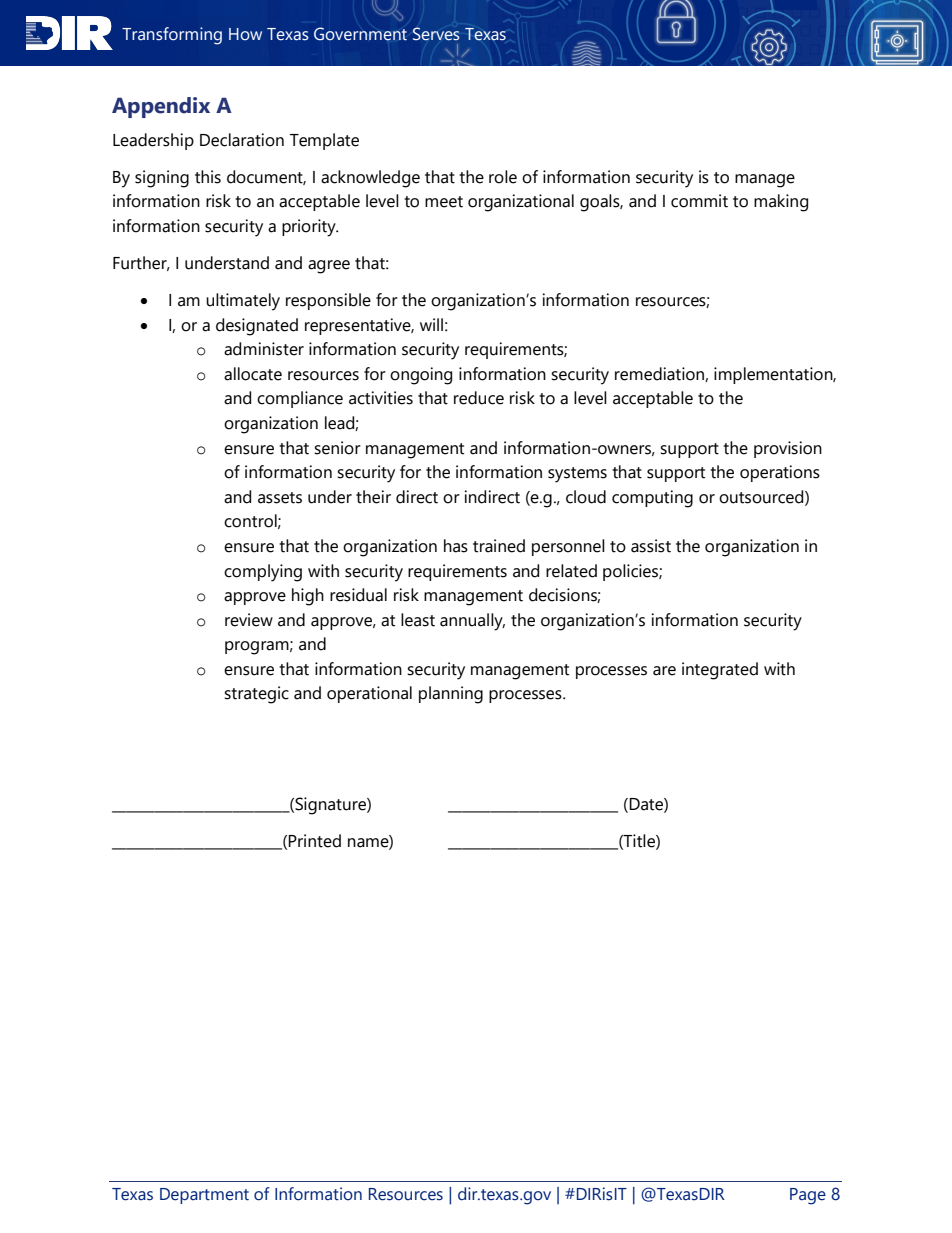  I want to click on commit, so click(699, 201).
